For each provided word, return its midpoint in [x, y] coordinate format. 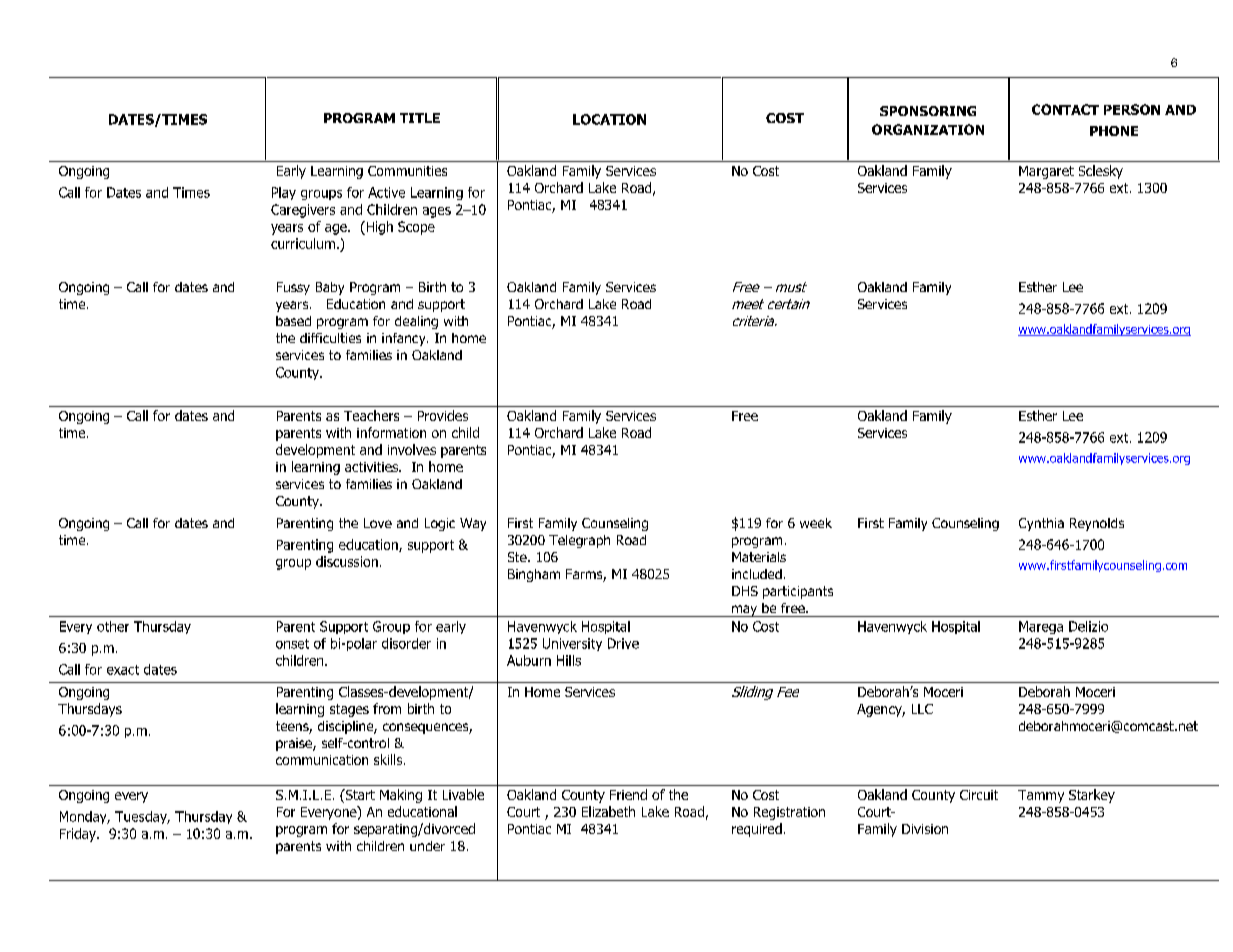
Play [284, 193]
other [113, 626]
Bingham [534, 575]
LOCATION [609, 119]
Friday [79, 835]
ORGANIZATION [928, 129]
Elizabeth [608, 811]
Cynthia [1041, 524]
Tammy [1041, 796]
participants [798, 592]
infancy [405, 339]
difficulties [330, 338]
